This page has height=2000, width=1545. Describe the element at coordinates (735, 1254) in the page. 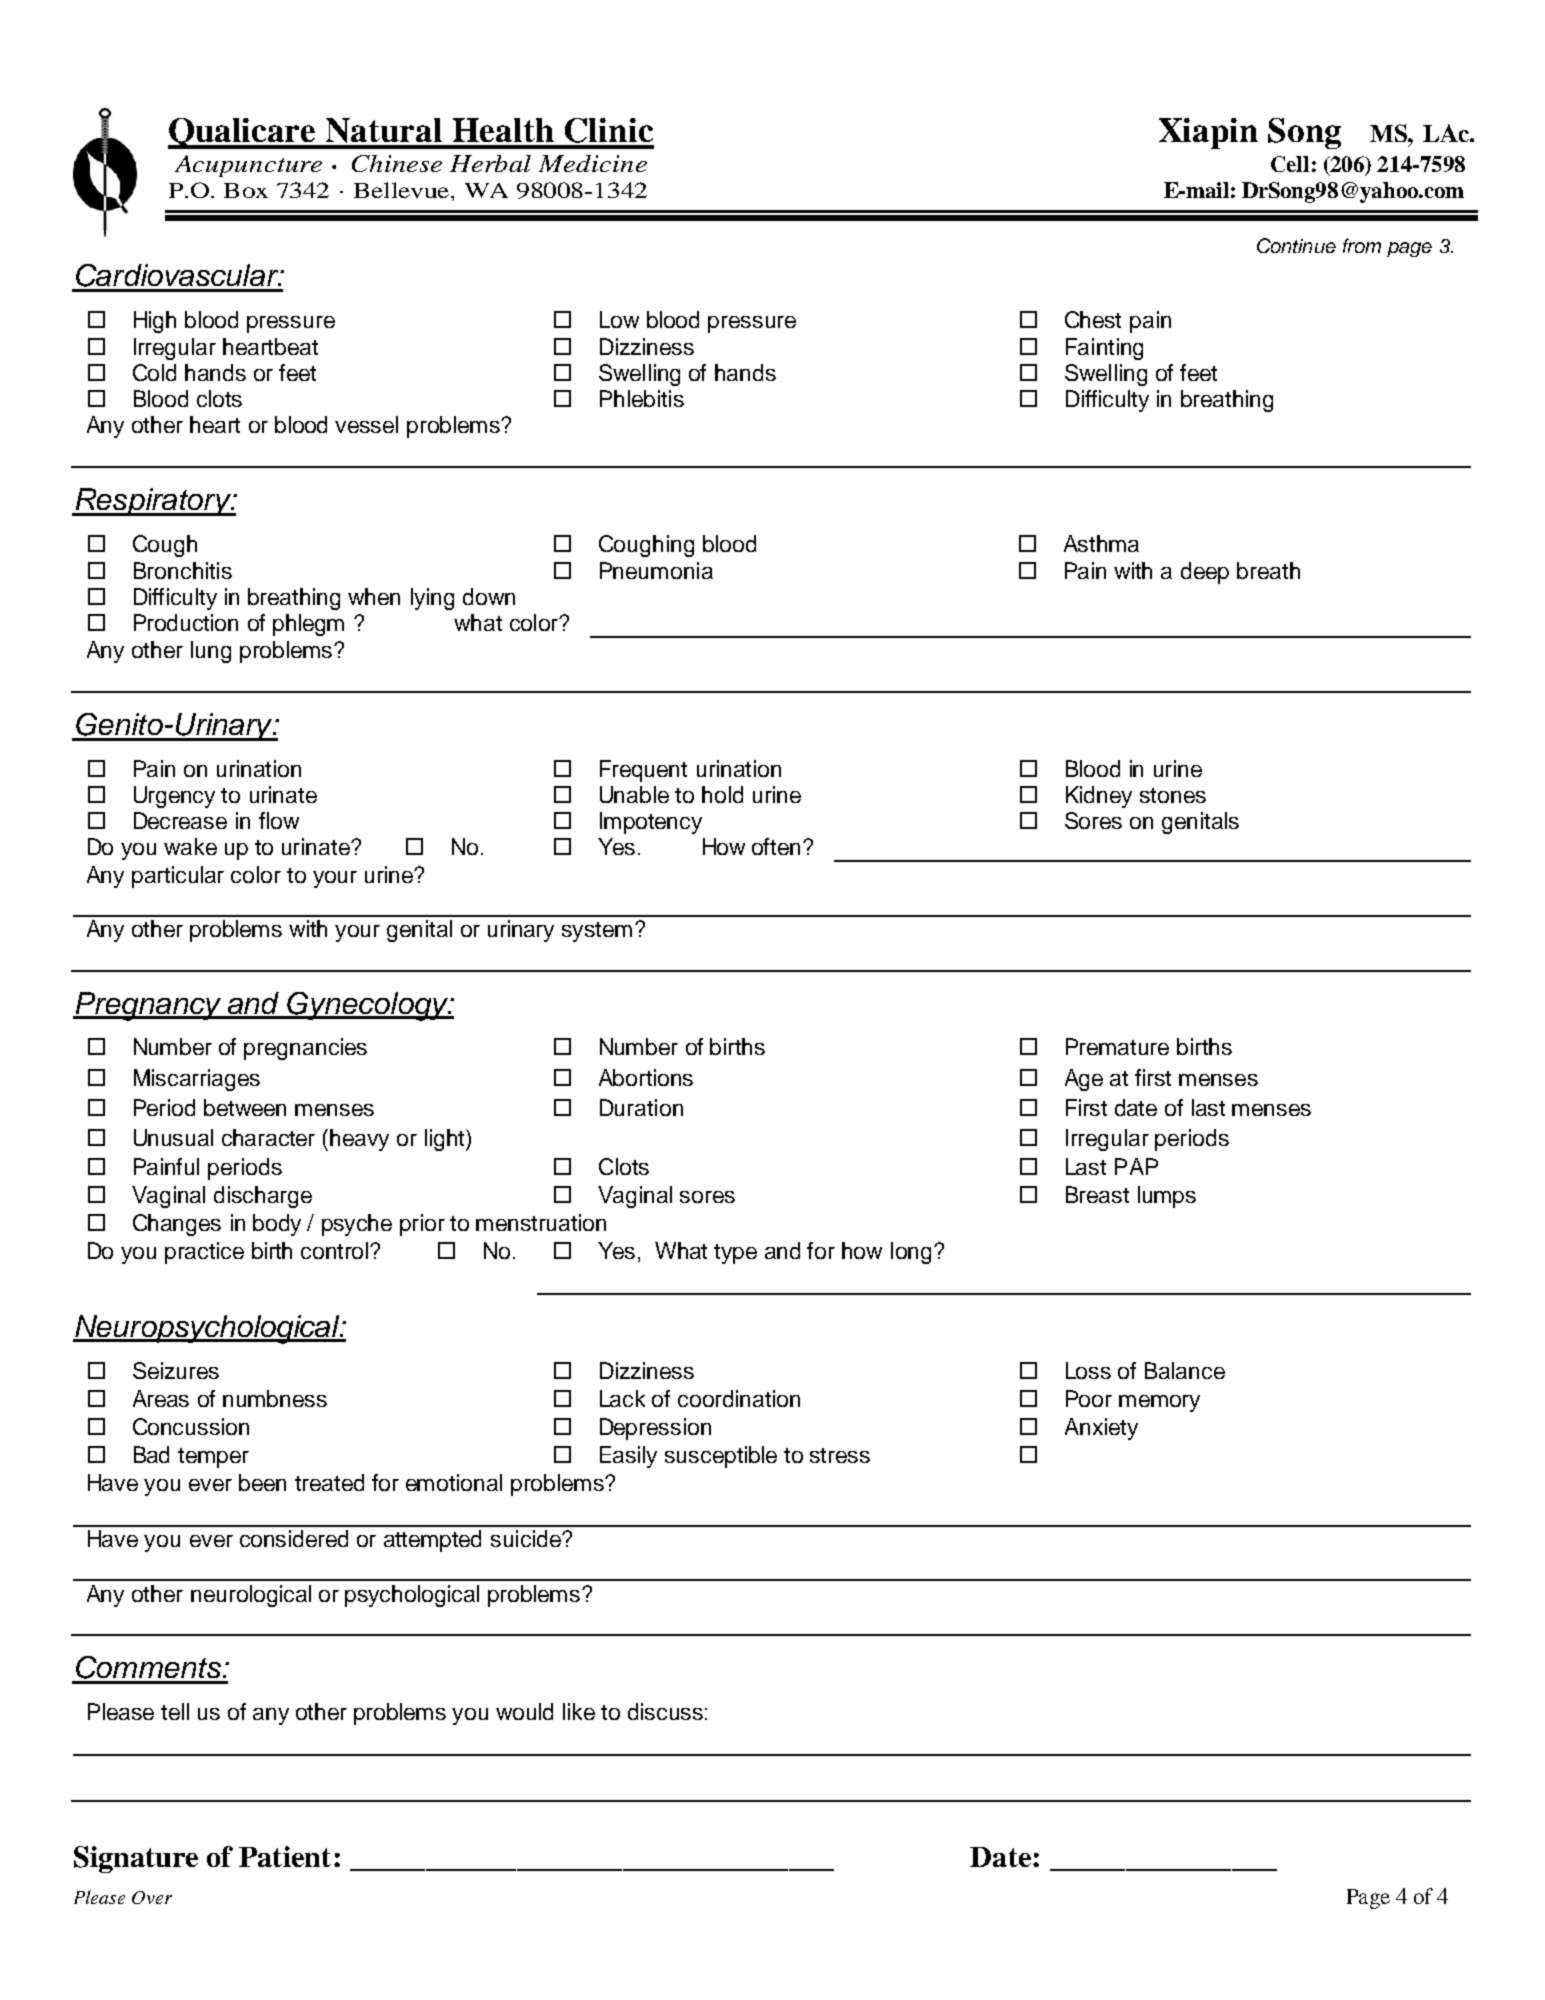

I see `type` at that location.
